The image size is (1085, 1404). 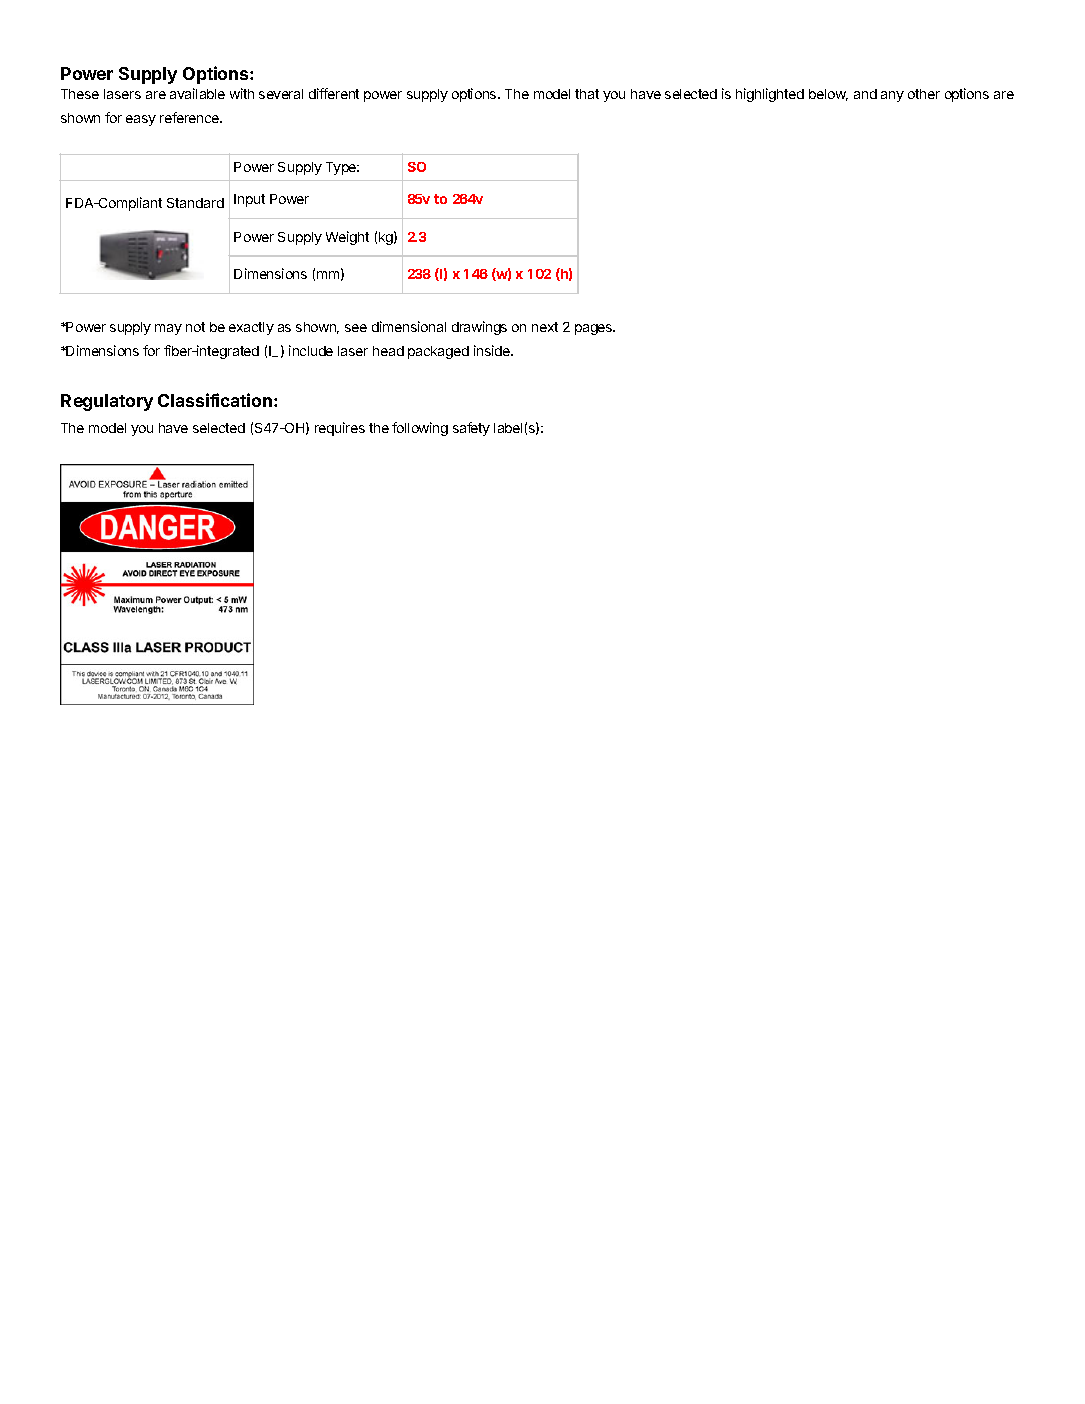 What do you see at coordinates (347, 238) in the screenshot?
I see `Weight` at bounding box center [347, 238].
